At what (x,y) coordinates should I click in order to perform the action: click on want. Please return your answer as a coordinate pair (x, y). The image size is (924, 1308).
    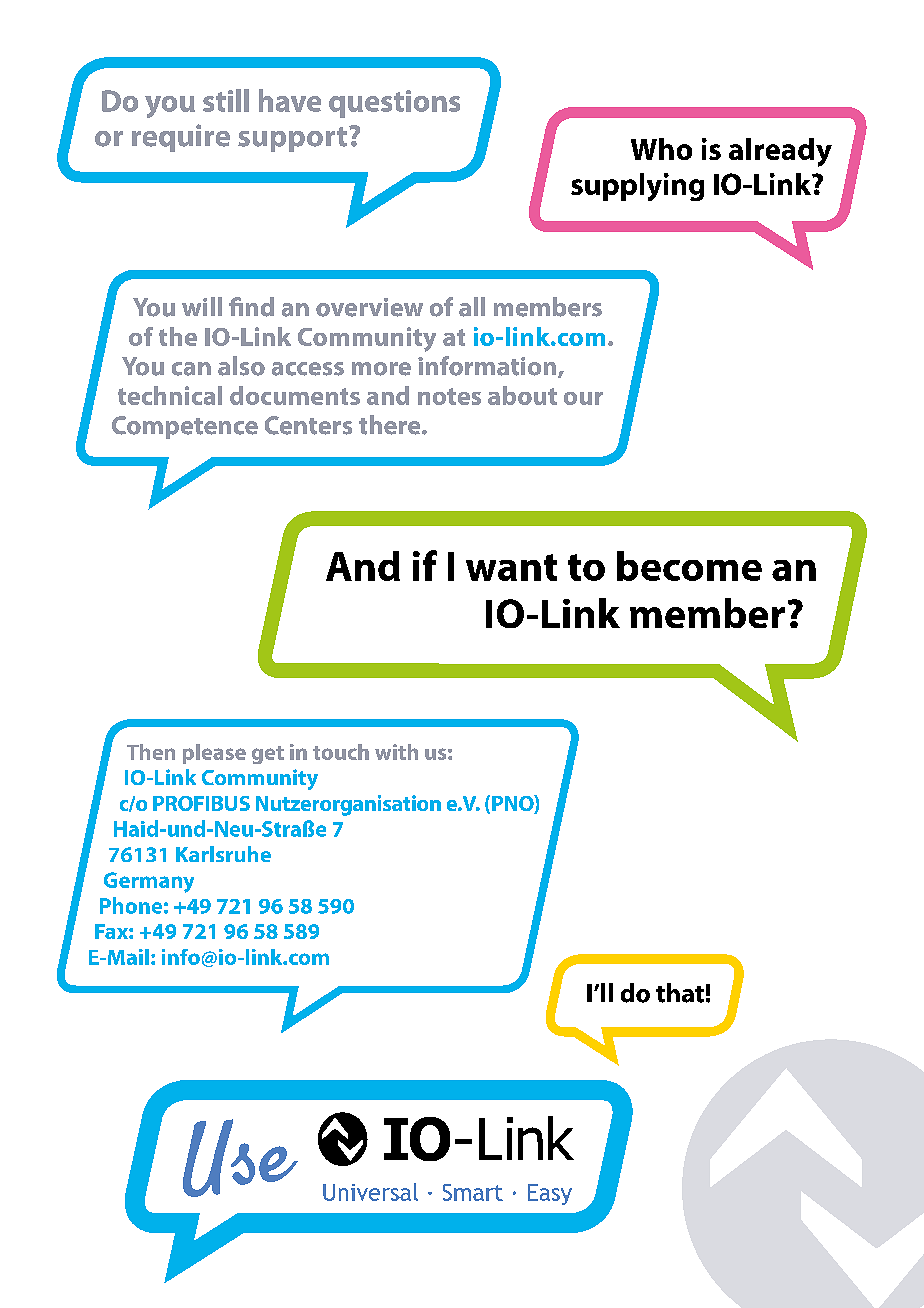
    Looking at the image, I should click on (511, 567).
